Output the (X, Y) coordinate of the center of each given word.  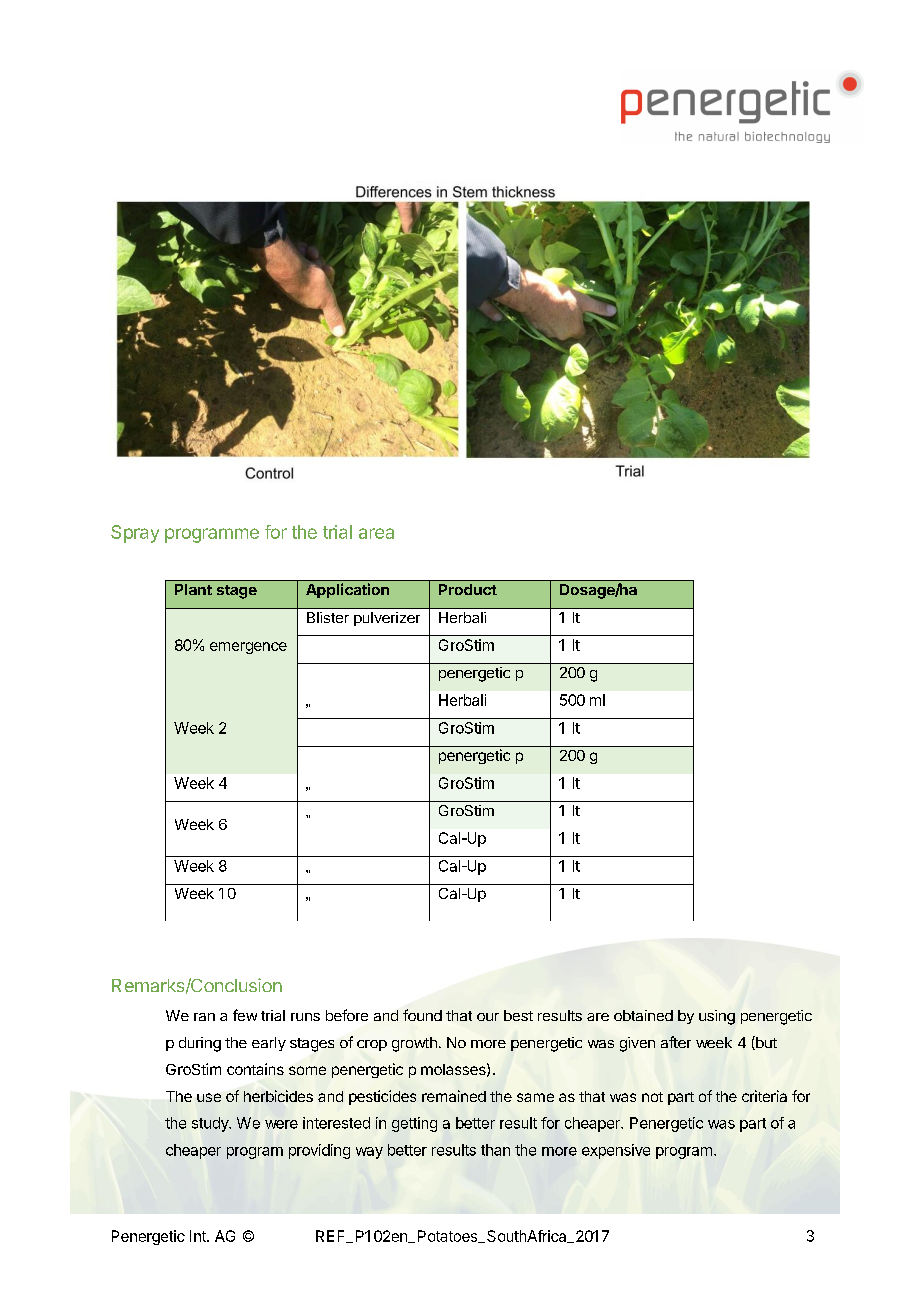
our (488, 1017)
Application (347, 590)
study (211, 1124)
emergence (248, 648)
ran (204, 1017)
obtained (643, 1015)
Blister (328, 617)
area (376, 533)
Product (468, 589)
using (717, 1017)
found (422, 1015)
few (245, 1015)
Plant (193, 589)
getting (414, 1124)
